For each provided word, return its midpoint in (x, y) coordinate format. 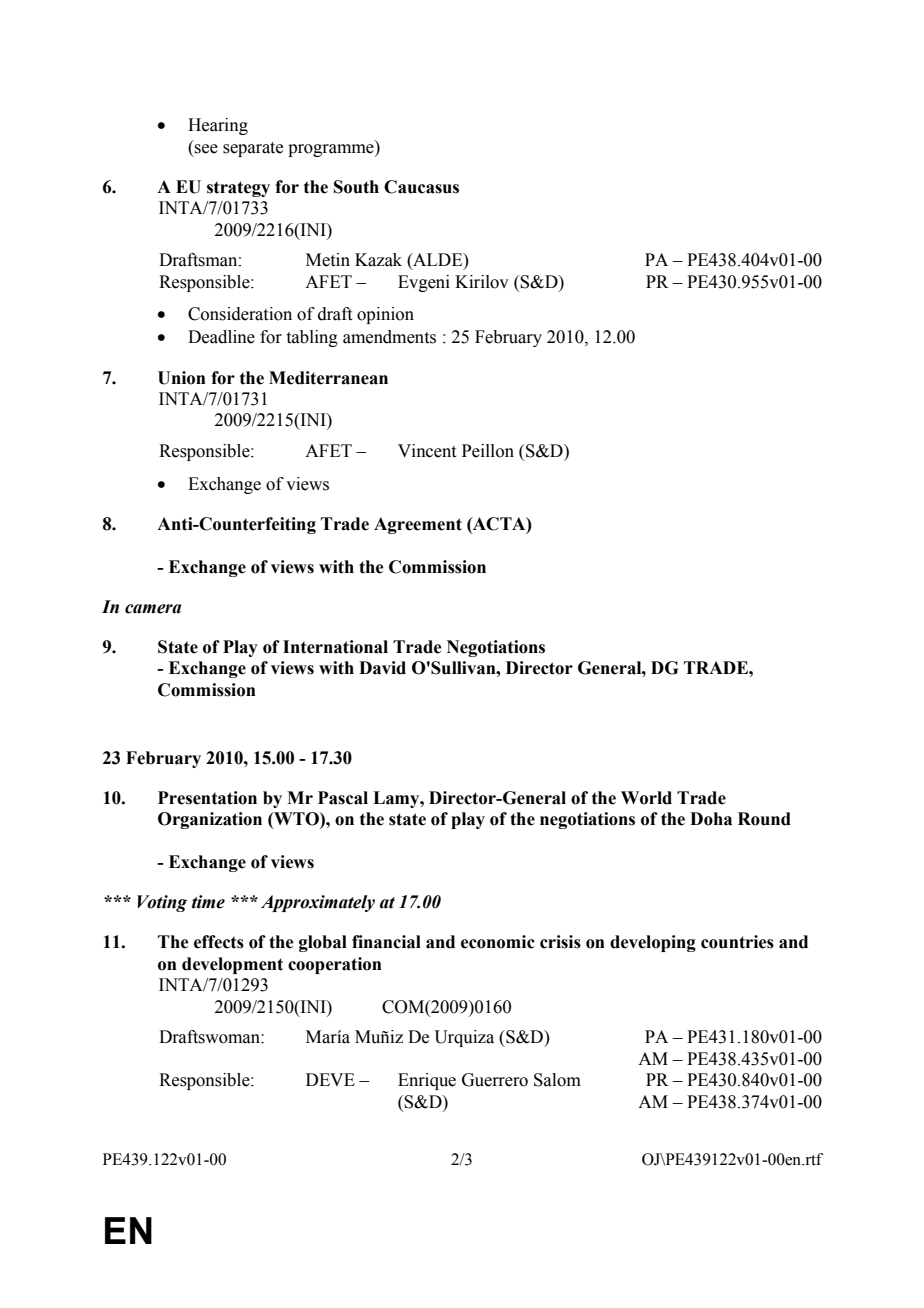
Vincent (427, 451)
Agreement (418, 525)
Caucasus (421, 187)
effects (219, 942)
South (356, 187)
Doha (711, 819)
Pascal (343, 798)
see (206, 149)
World (646, 798)
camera (153, 609)
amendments (389, 337)
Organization (210, 820)
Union (182, 378)
